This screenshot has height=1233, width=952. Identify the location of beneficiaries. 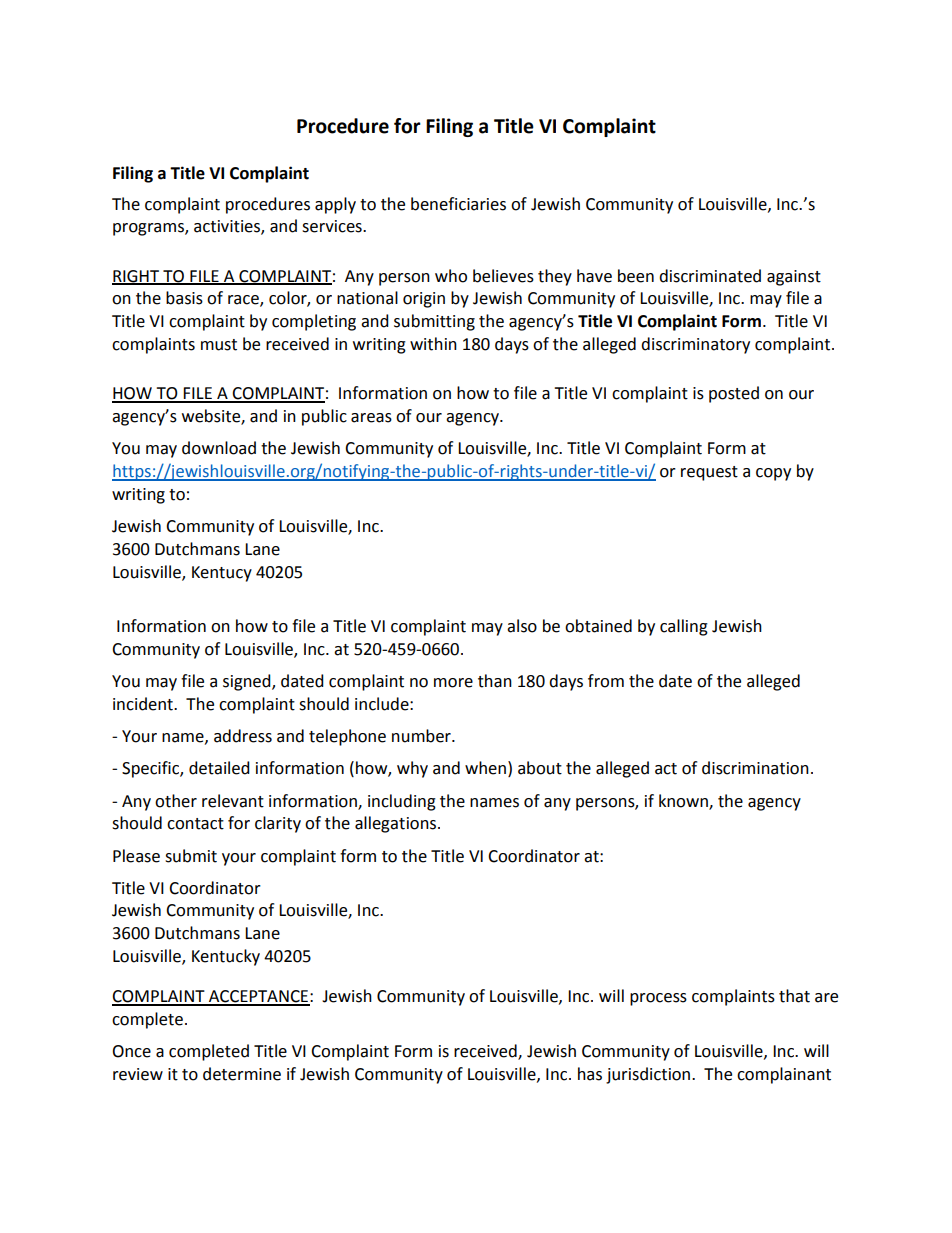
(458, 204).
